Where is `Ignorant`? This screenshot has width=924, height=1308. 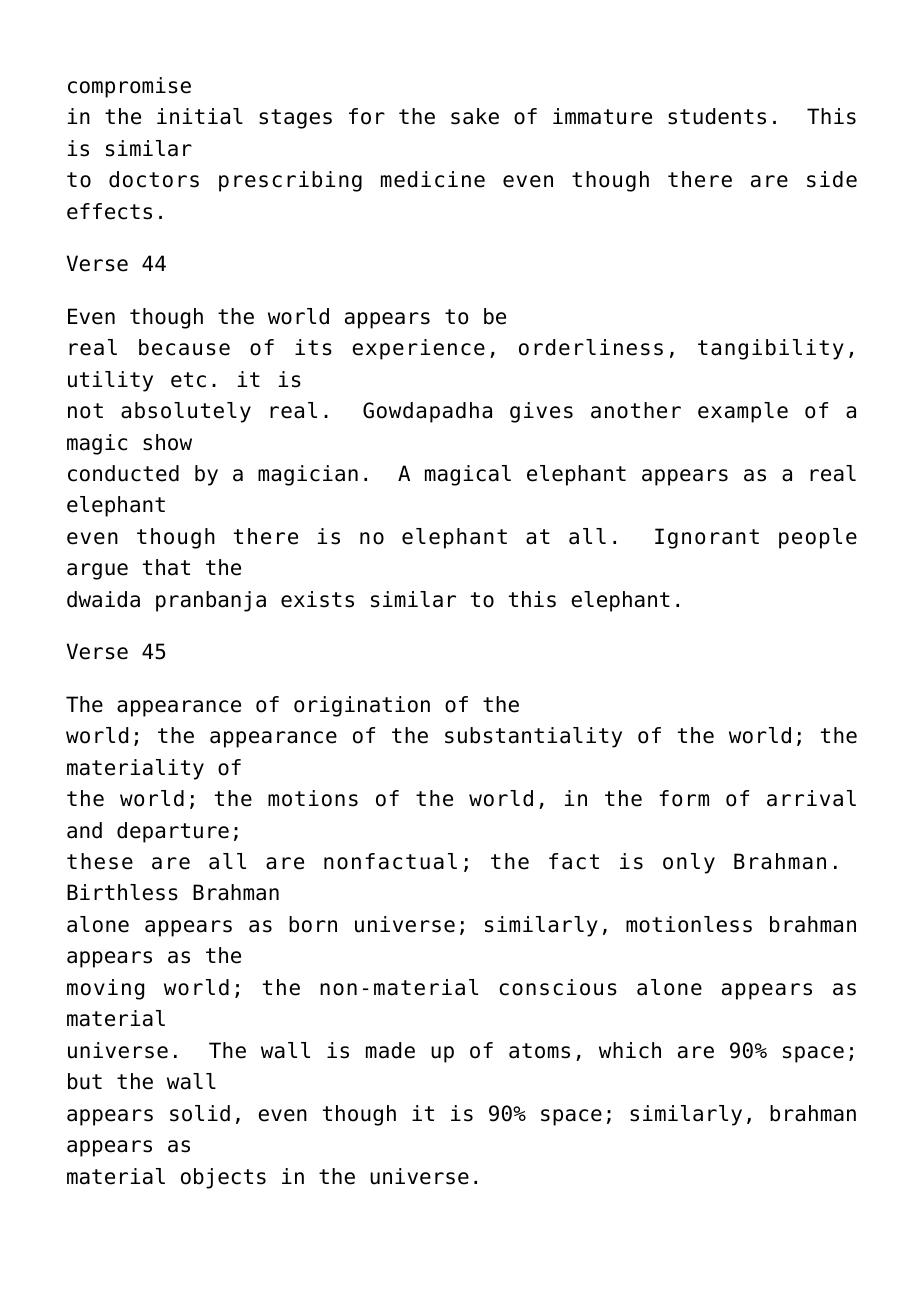
Ignorant is located at coordinates (707, 538).
